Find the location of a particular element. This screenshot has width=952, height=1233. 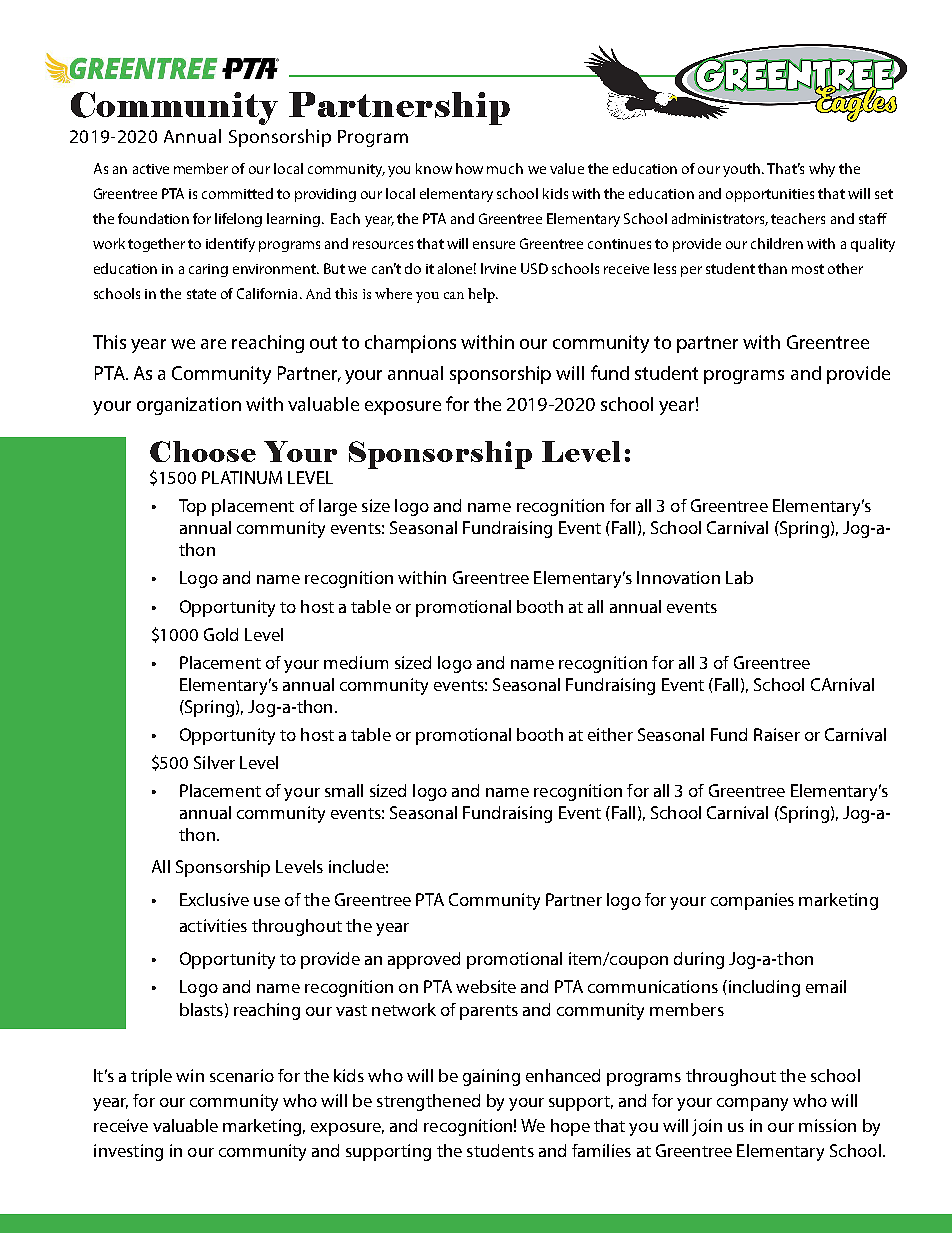

scenario is located at coordinates (242, 1075).
